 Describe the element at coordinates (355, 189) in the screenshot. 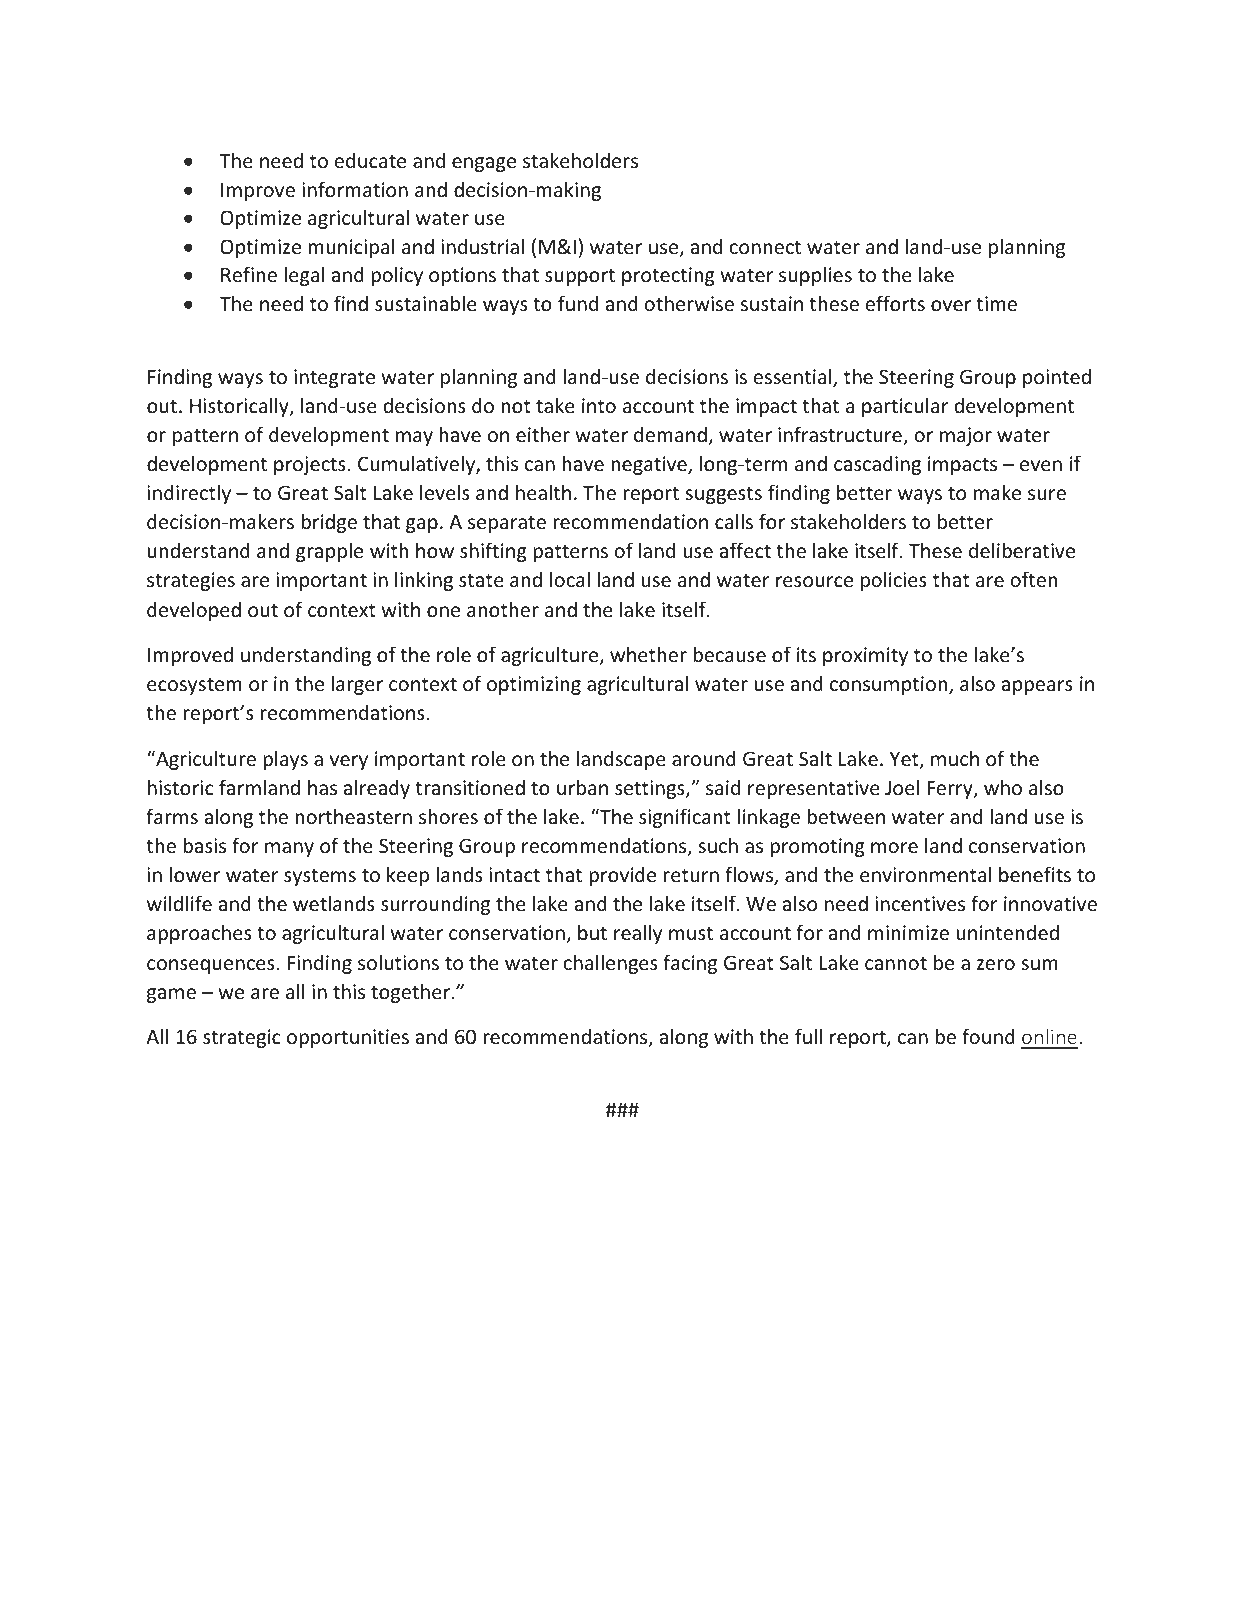

I see `information` at that location.
